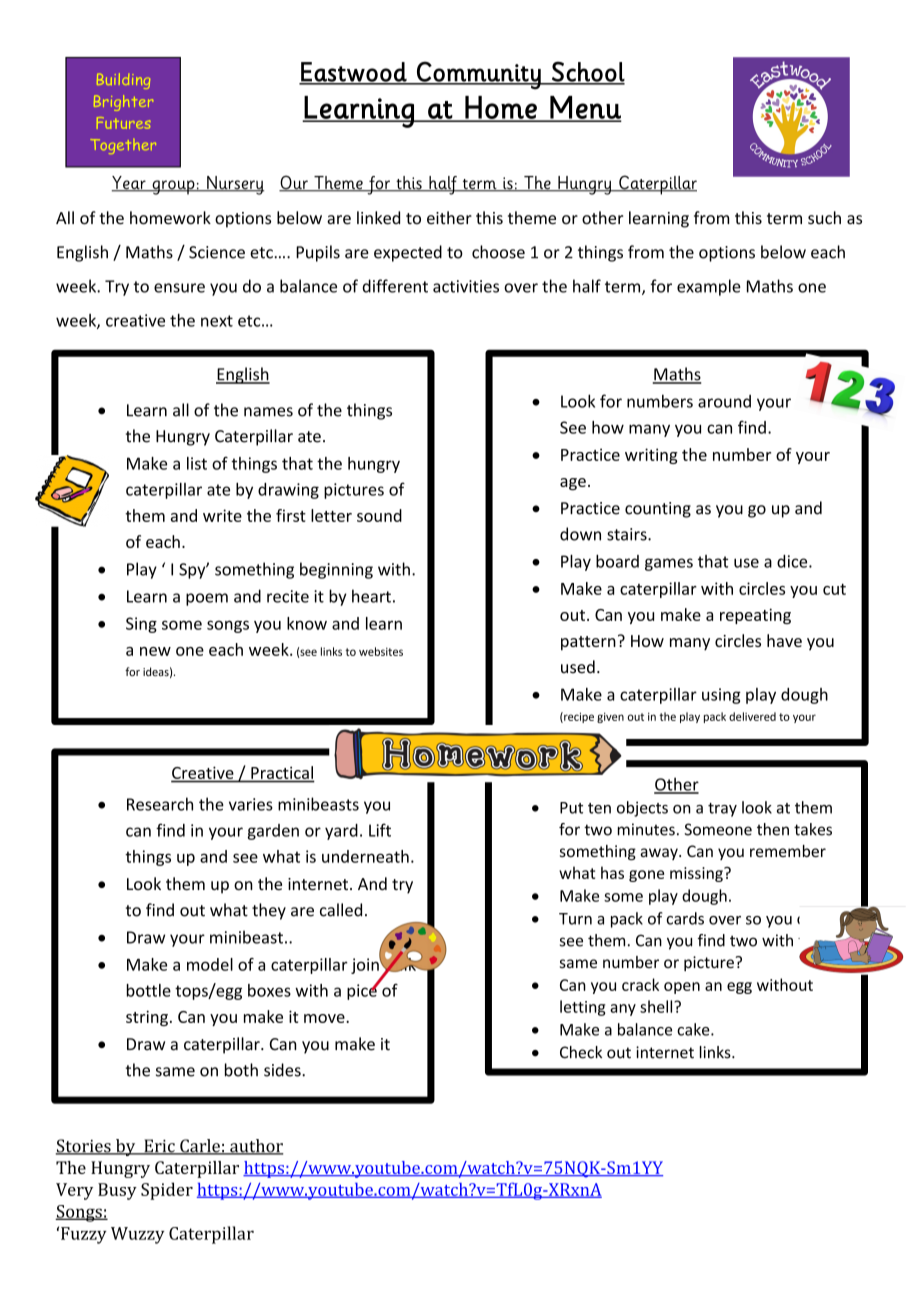 This screenshot has width=924, height=1309. Describe the element at coordinates (479, 75) in the screenshot. I see `Community` at that location.
